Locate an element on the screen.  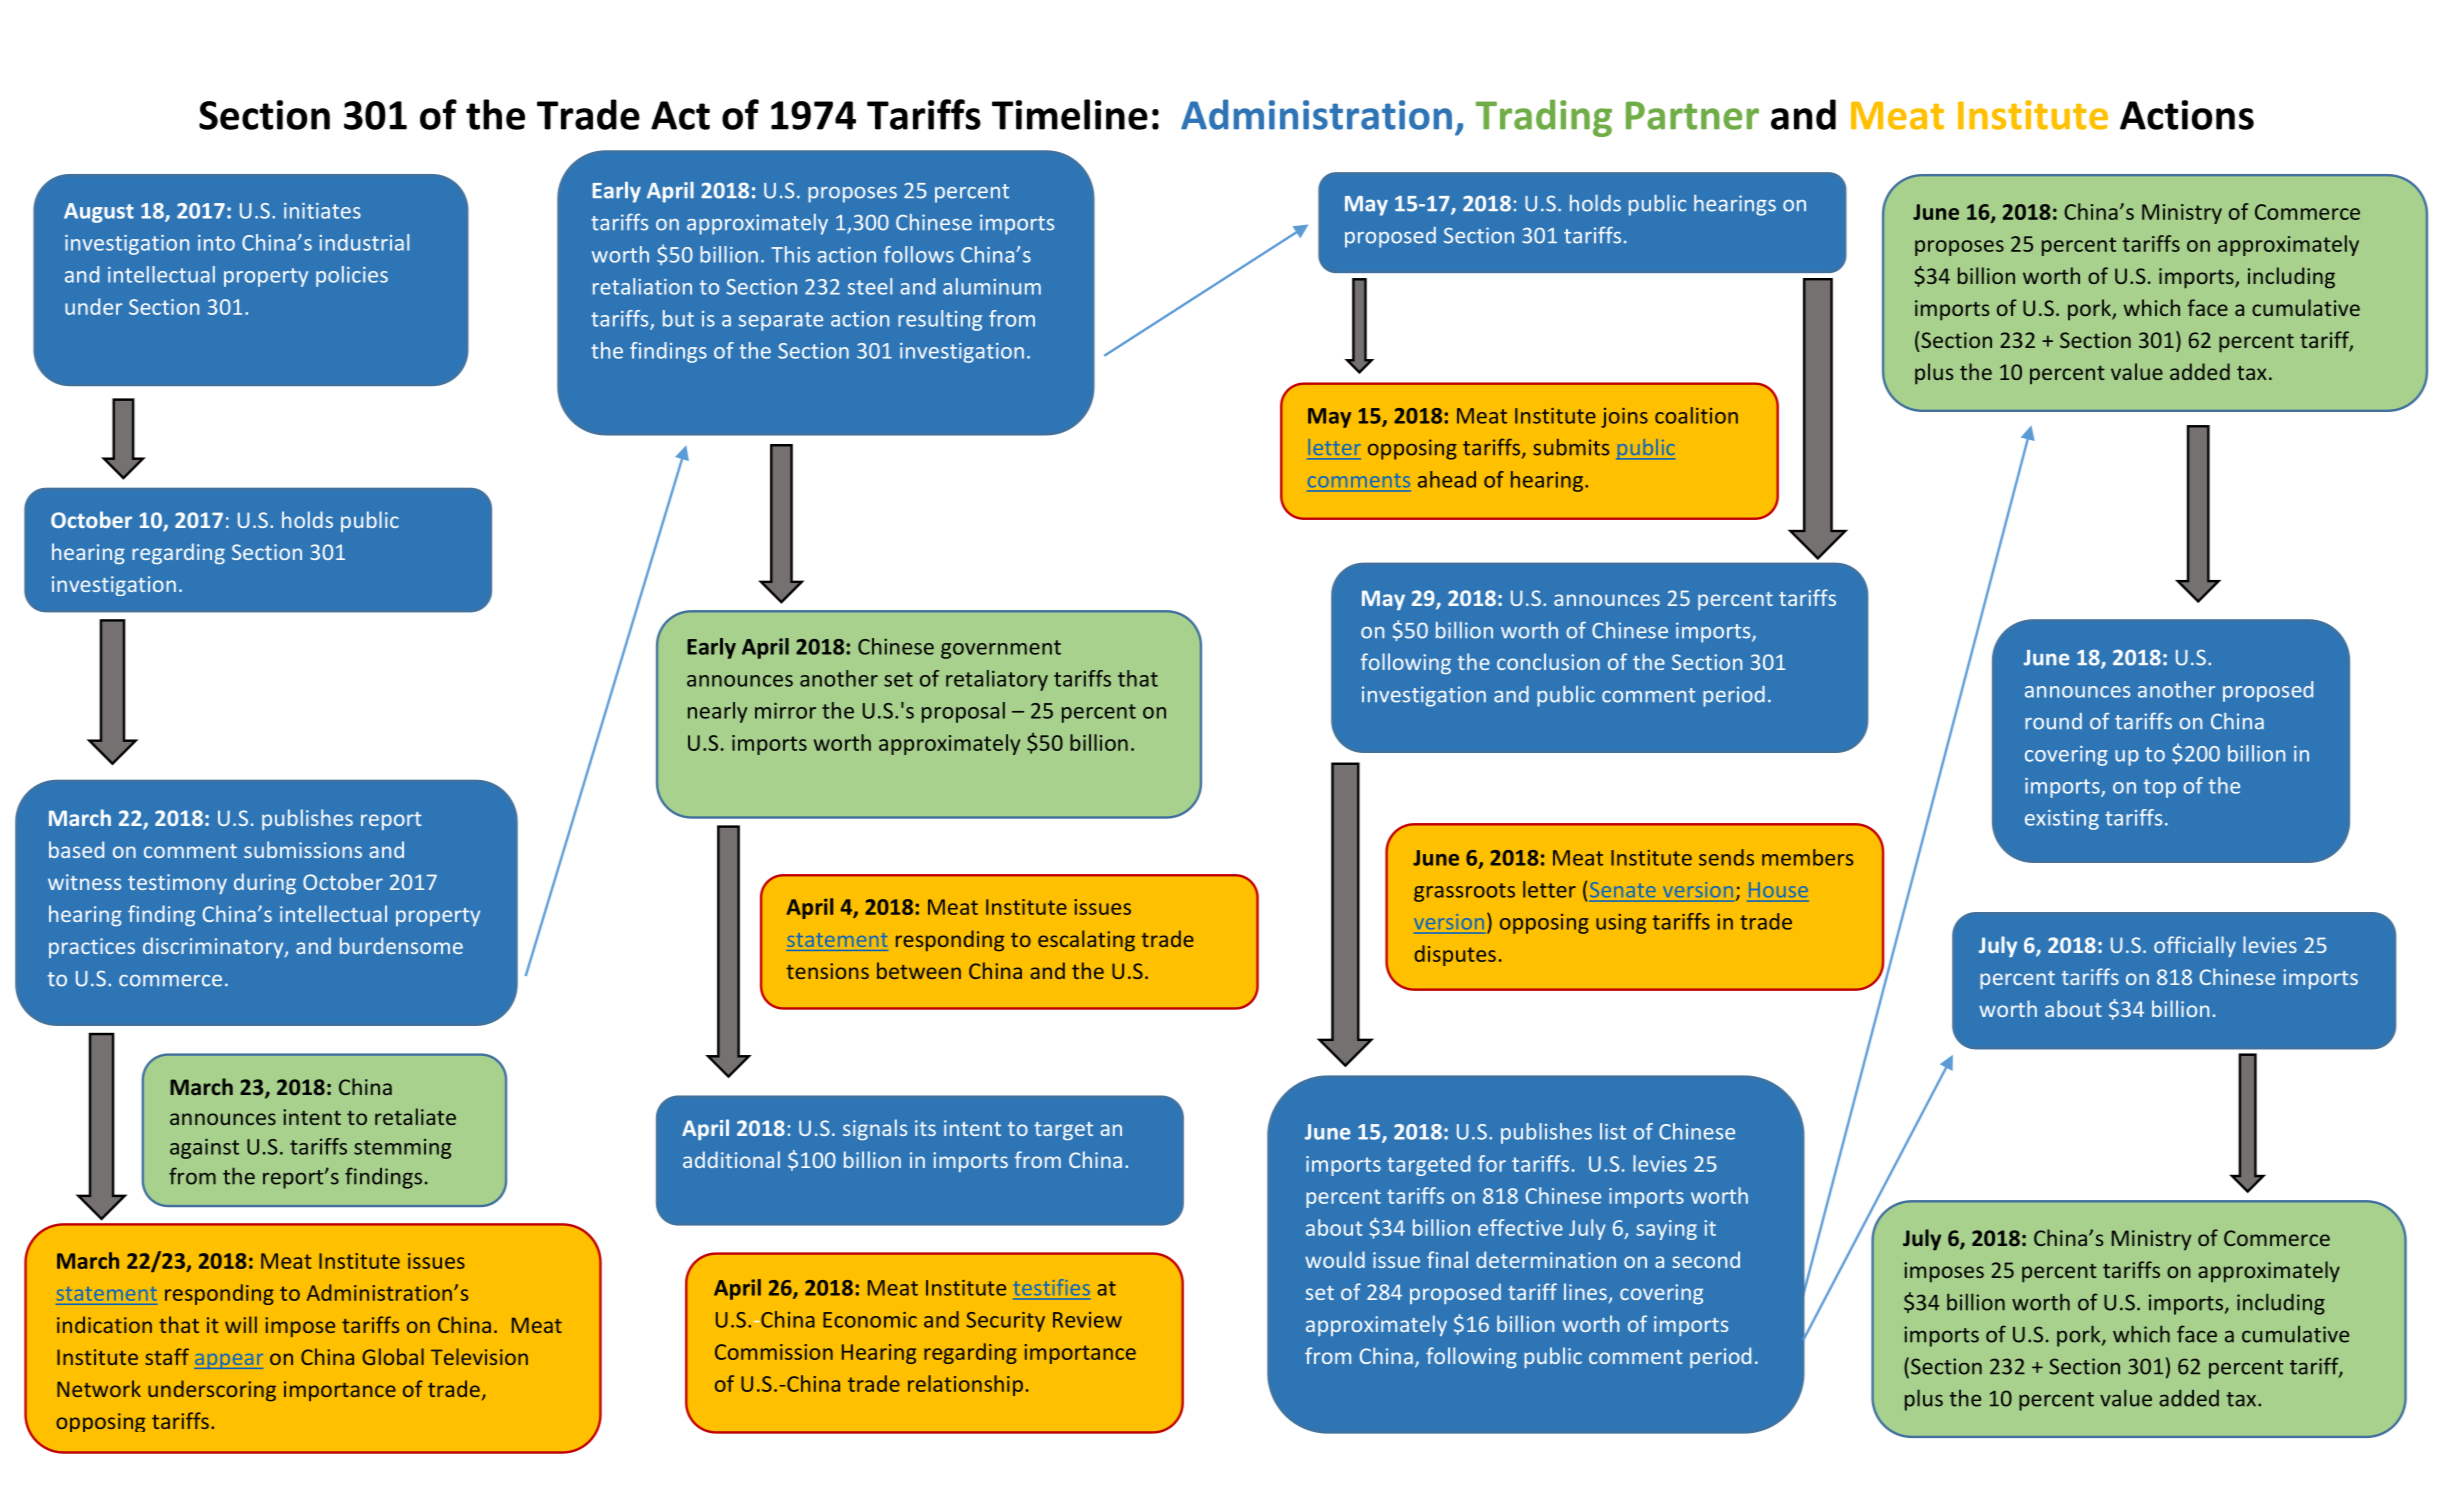
initiates is located at coordinates (322, 211).
